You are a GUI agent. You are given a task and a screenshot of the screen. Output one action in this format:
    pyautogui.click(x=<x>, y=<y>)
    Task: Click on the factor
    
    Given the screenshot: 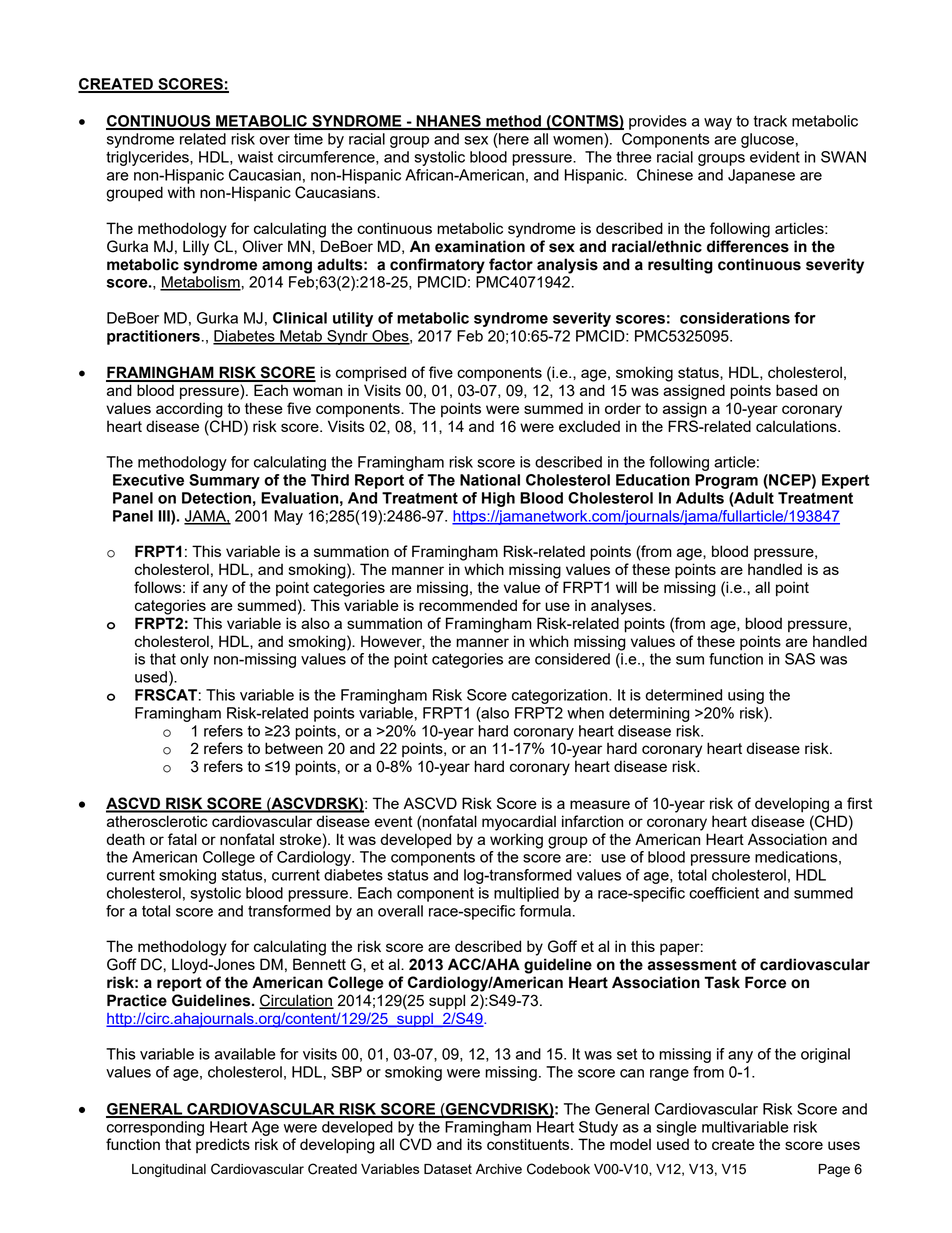 What is the action you would take?
    pyautogui.click(x=511, y=264)
